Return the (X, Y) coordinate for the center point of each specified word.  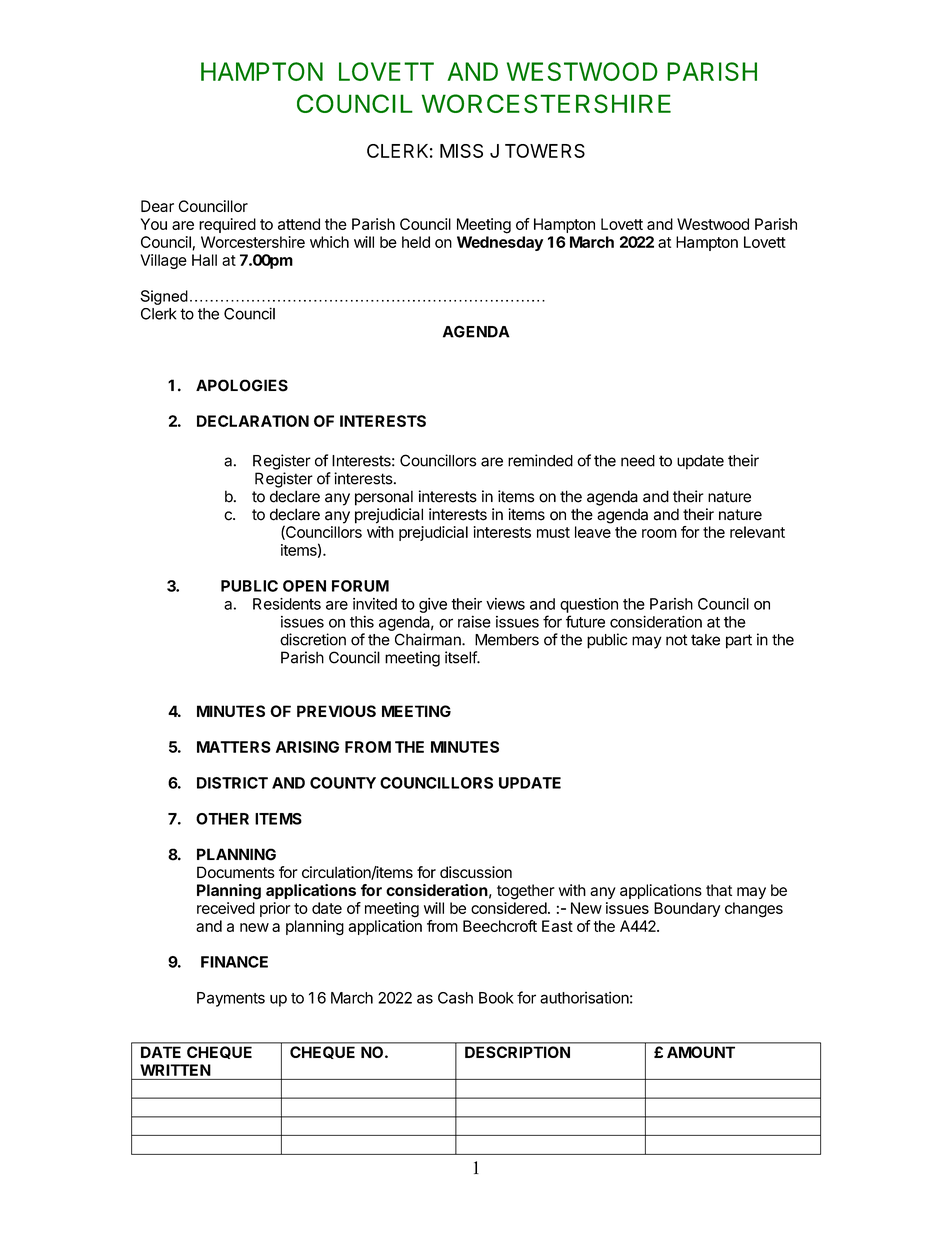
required (227, 225)
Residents (287, 604)
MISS (461, 151)
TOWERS (545, 151)
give (433, 605)
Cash (455, 998)
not (676, 640)
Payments (231, 999)
